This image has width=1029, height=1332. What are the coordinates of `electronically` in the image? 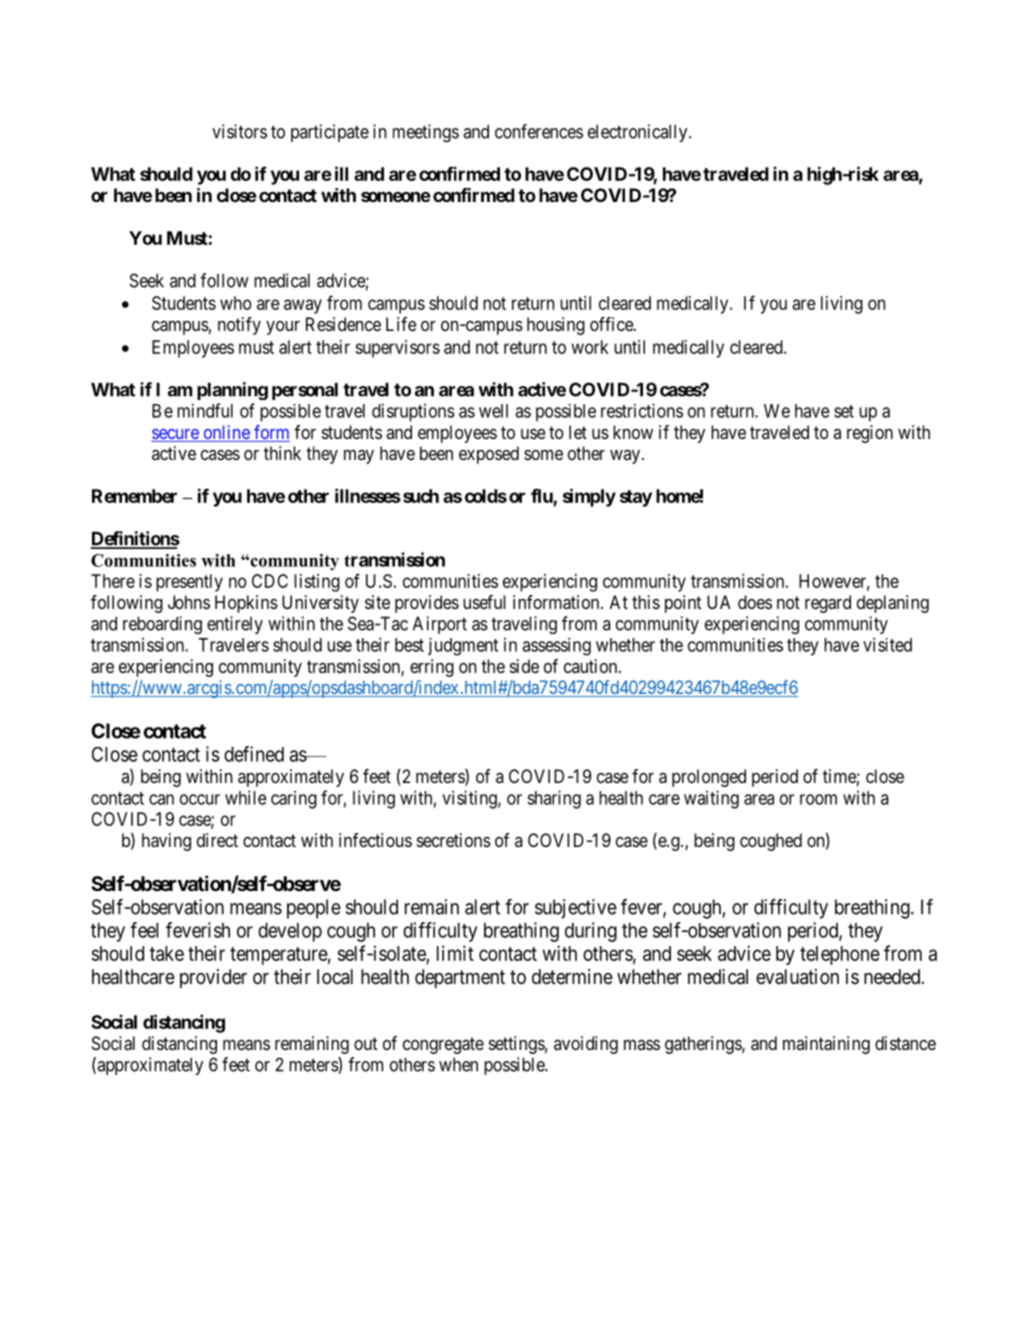 It's located at (639, 133).
